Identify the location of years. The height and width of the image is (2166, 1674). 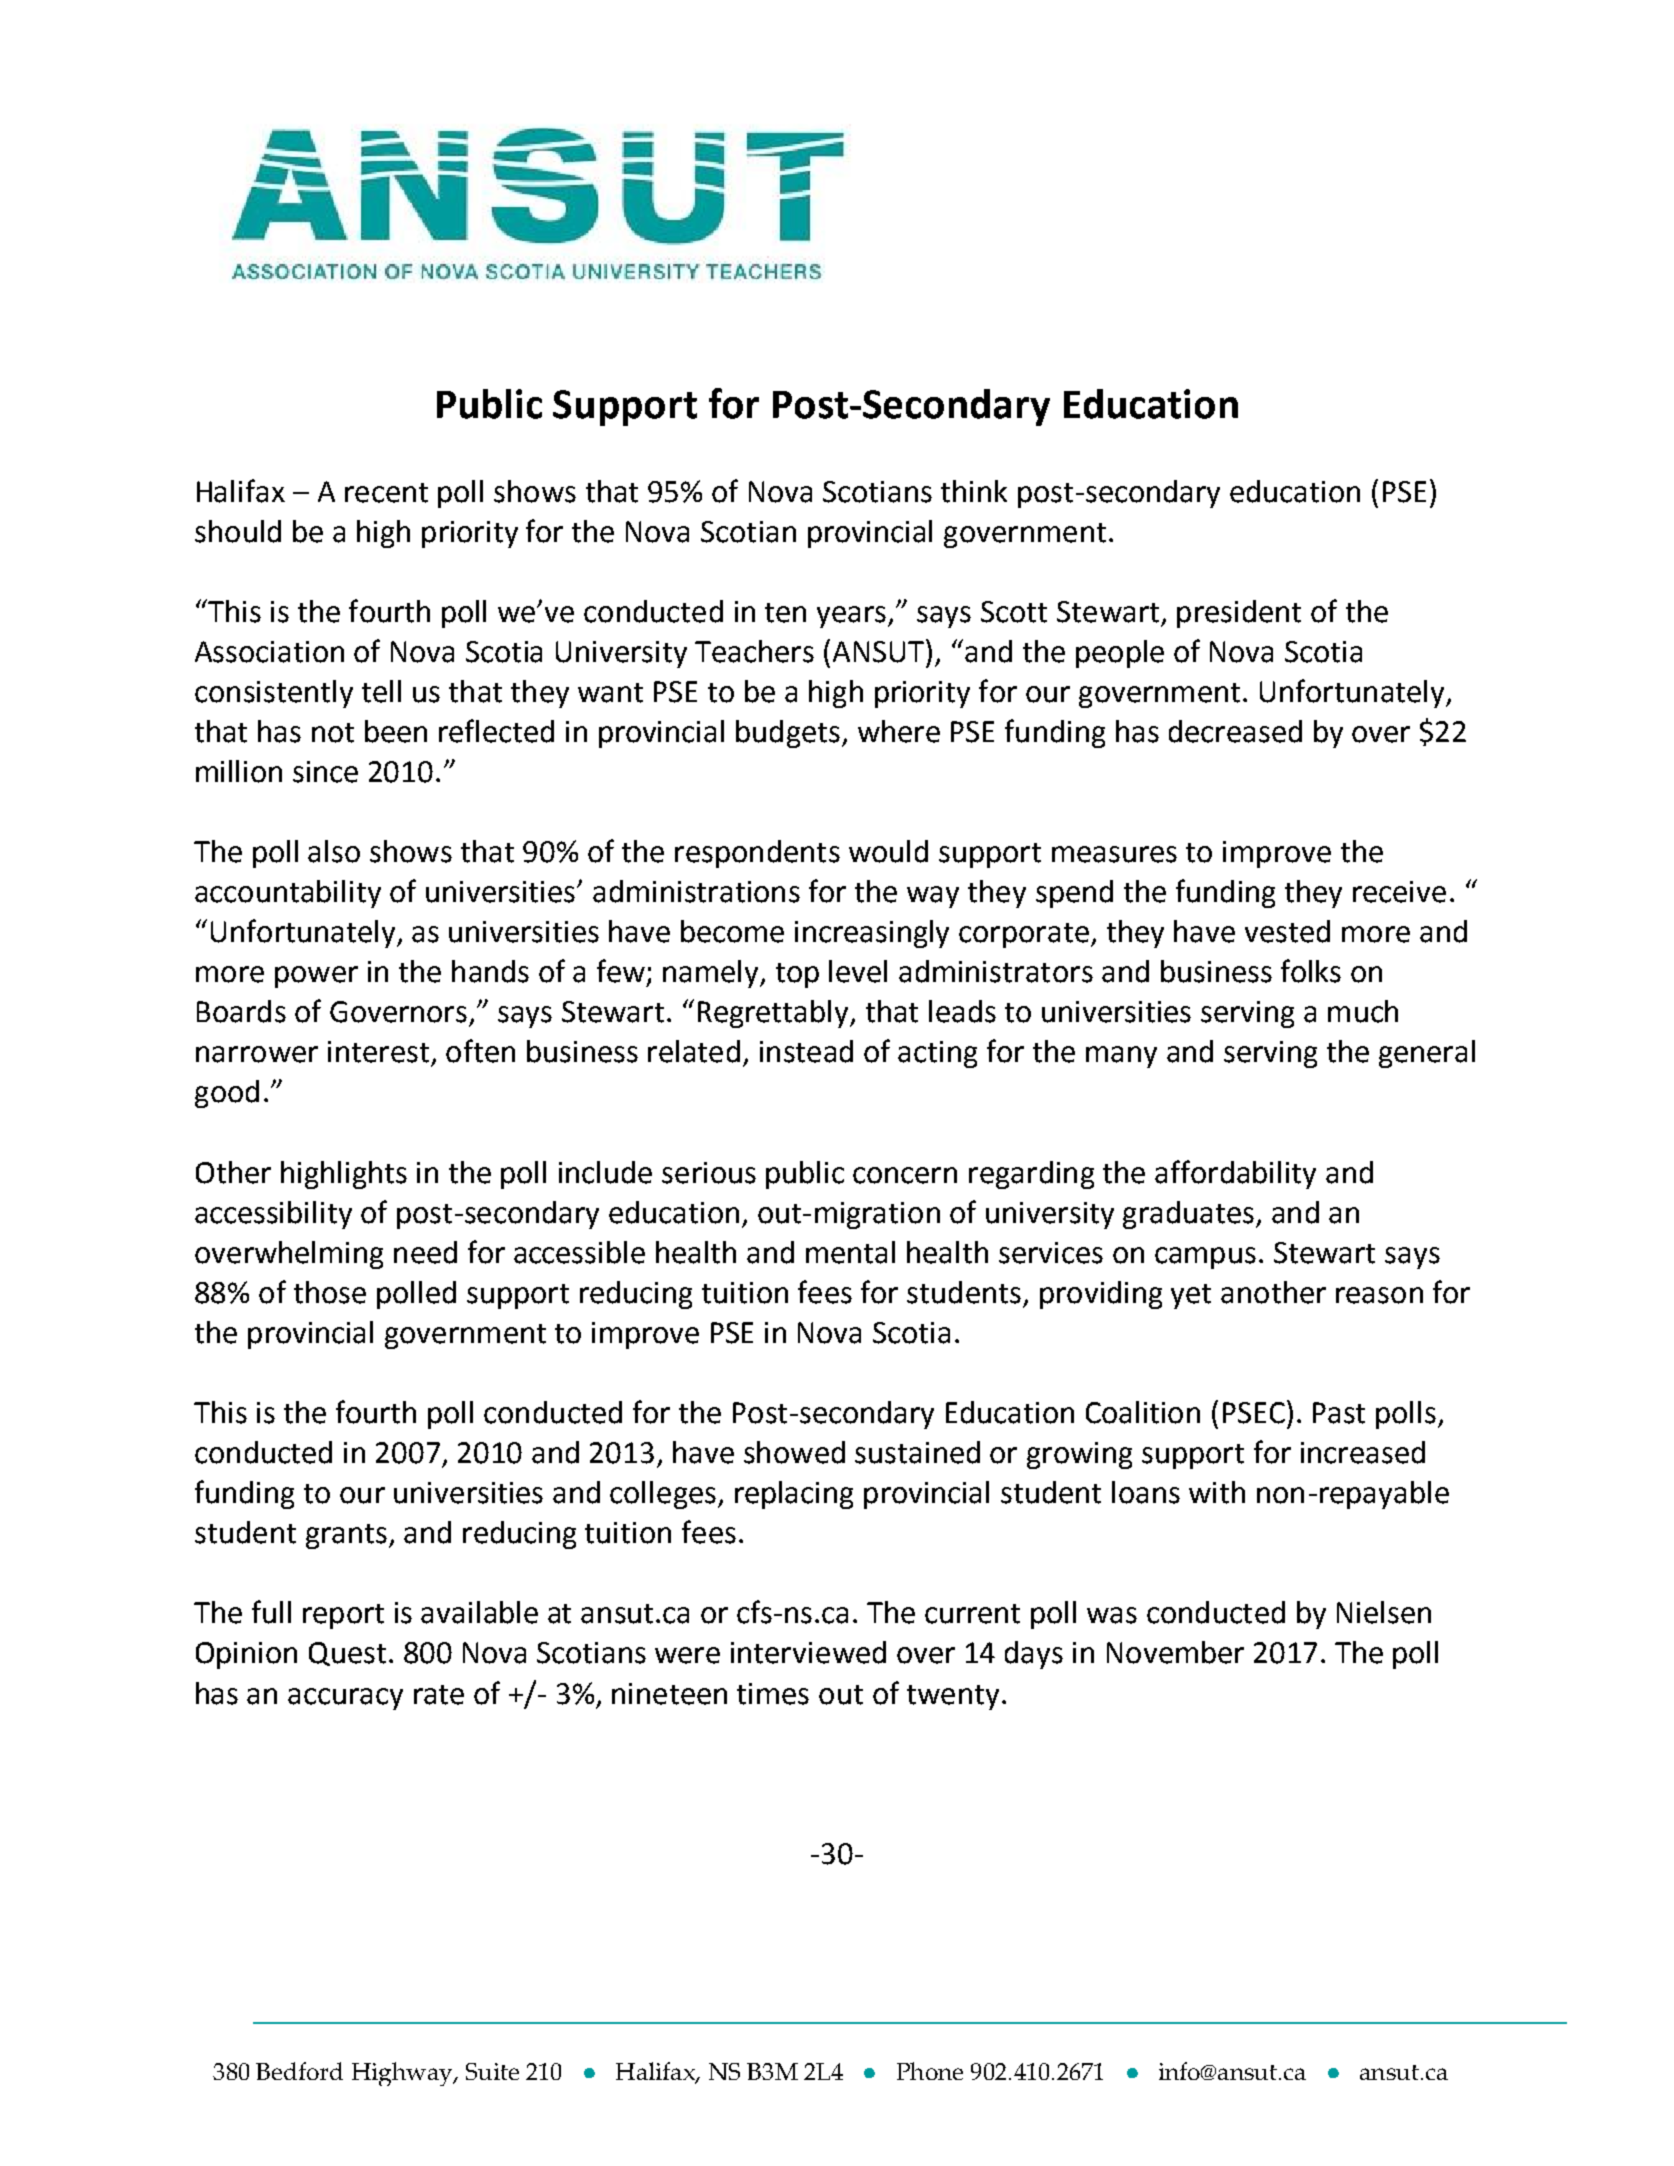
(853, 617).
